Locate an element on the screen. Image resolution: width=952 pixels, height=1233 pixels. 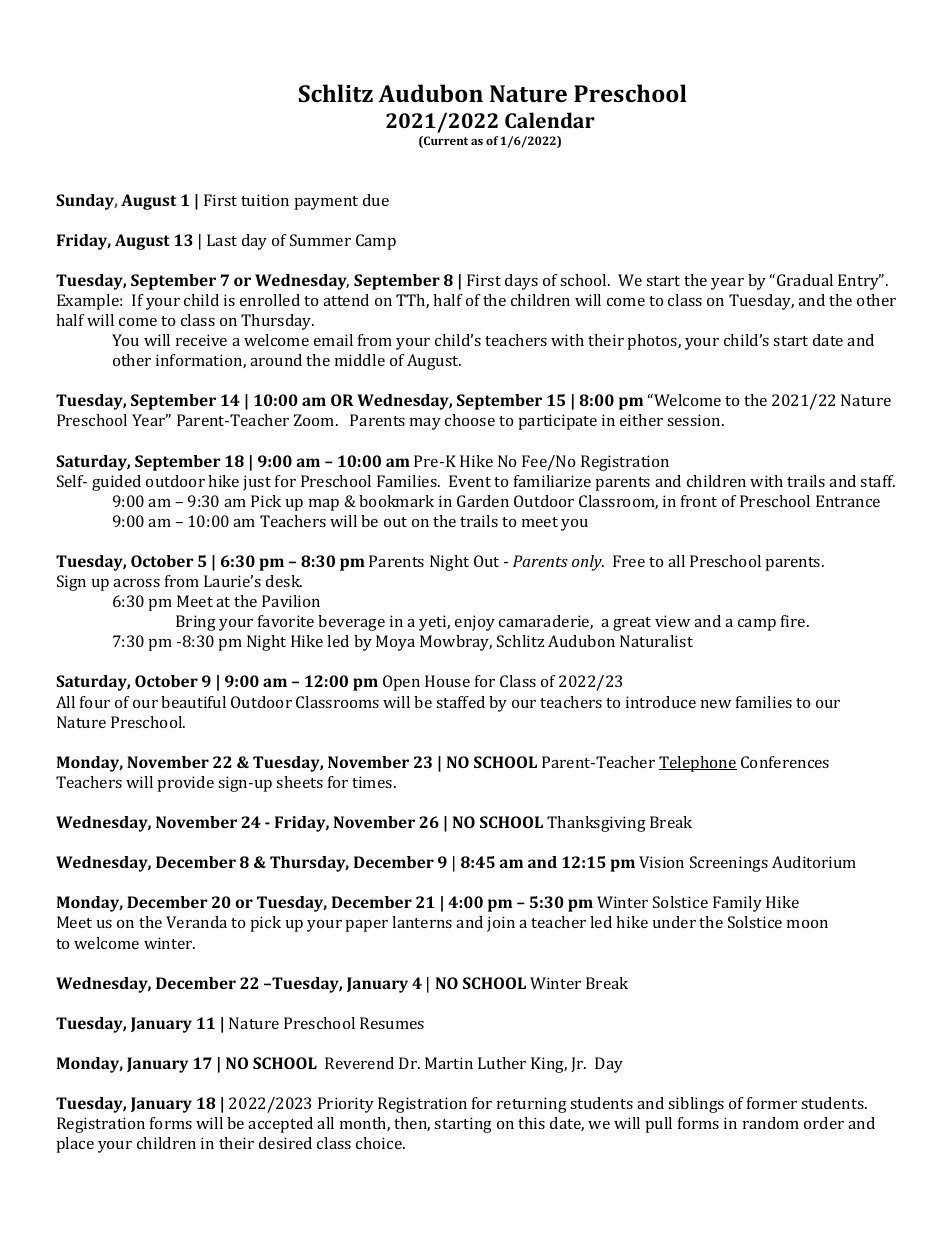
session is located at coordinates (695, 420).
